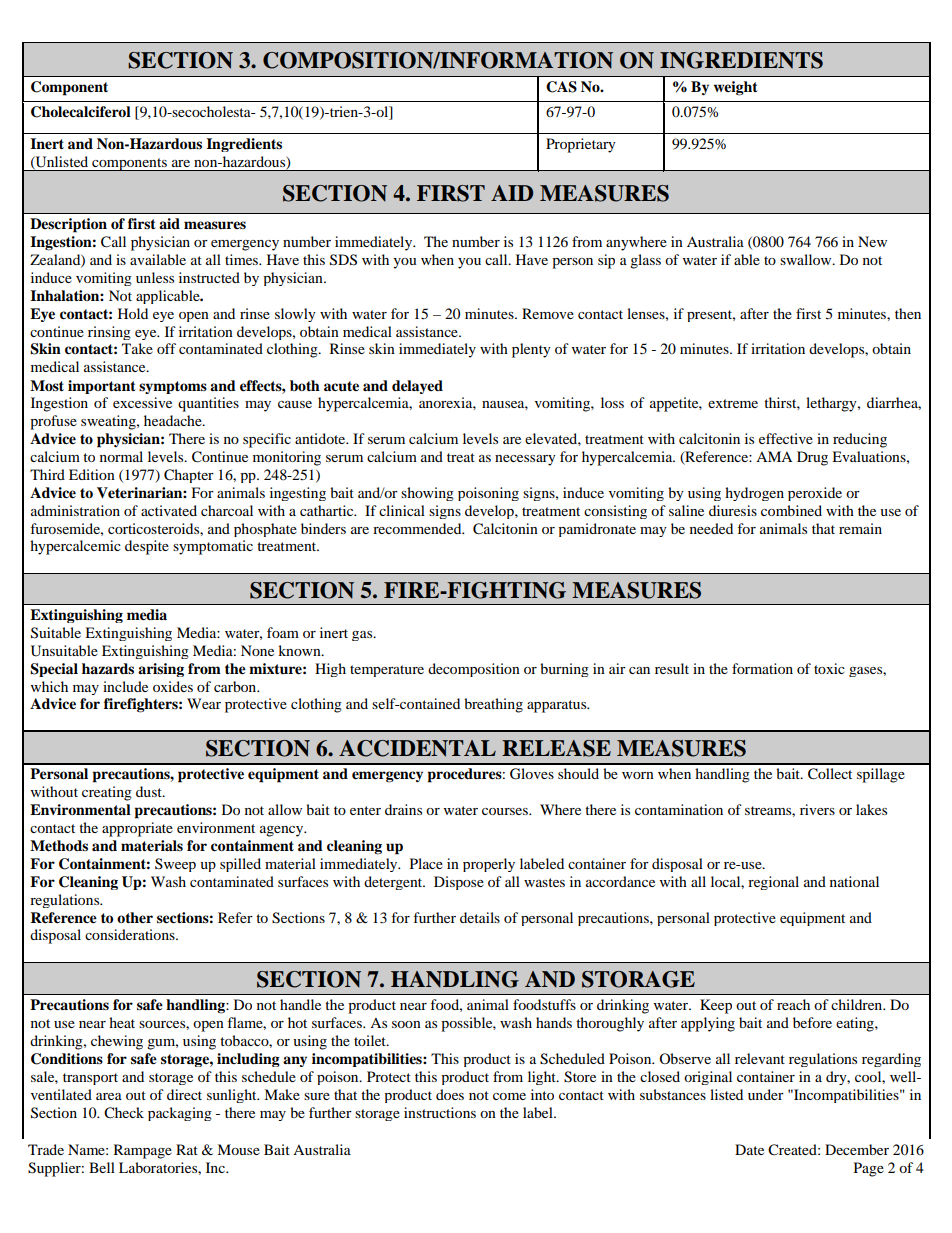 The image size is (952, 1233). I want to click on CAS, so click(561, 87).
